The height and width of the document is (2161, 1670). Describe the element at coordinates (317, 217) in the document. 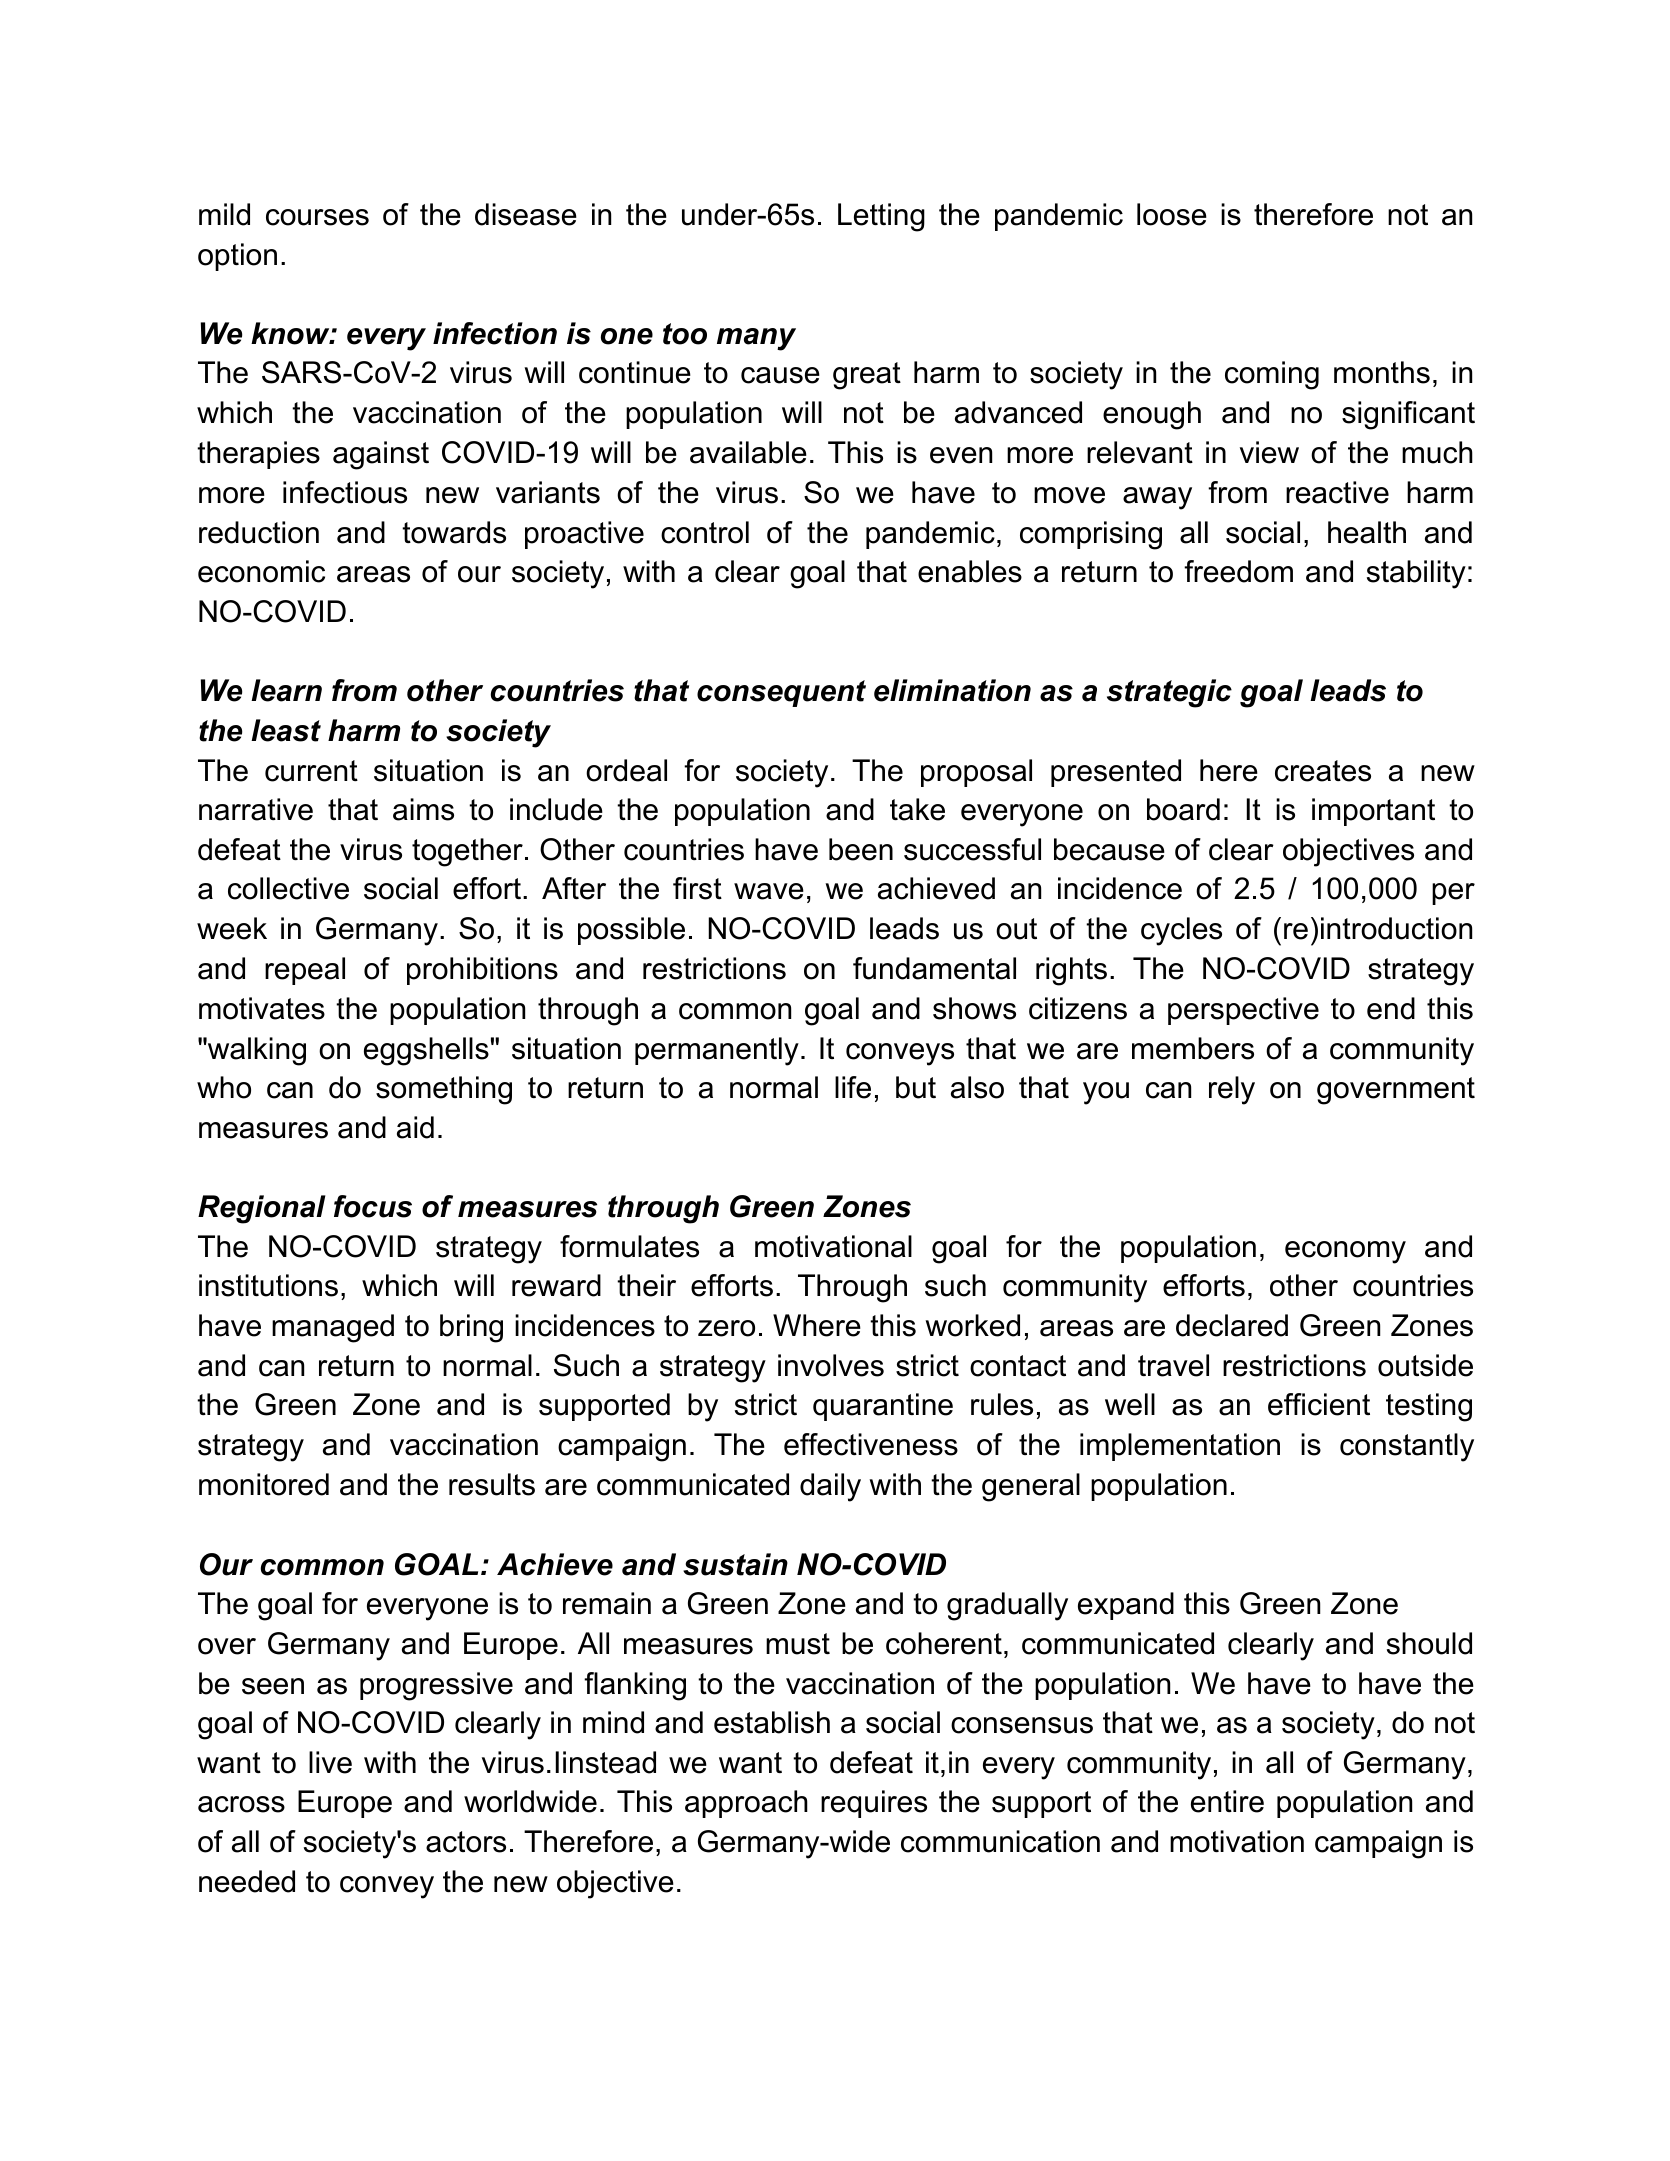

I see `courses` at that location.
